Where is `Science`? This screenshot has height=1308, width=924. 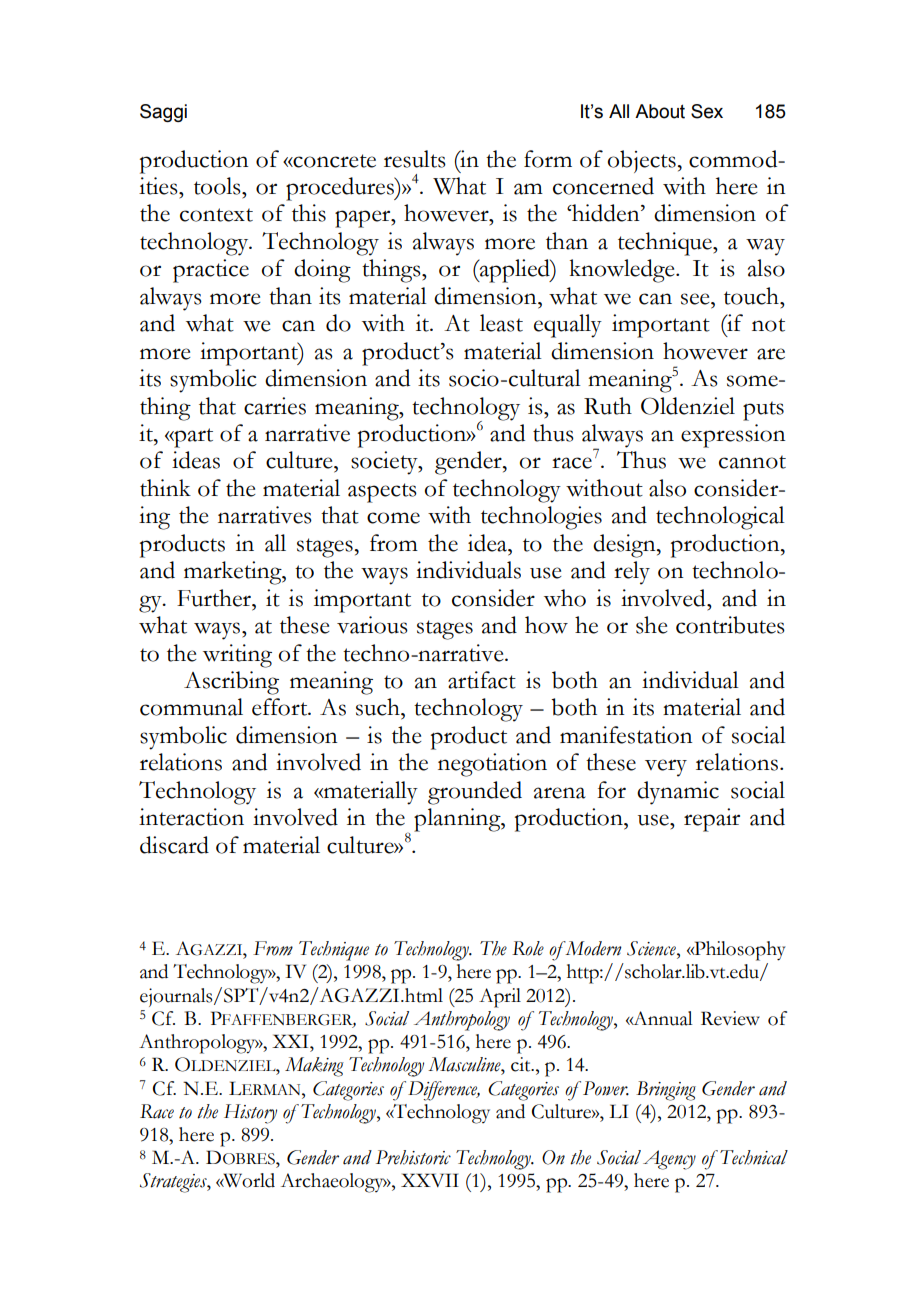 Science is located at coordinates (652, 948).
